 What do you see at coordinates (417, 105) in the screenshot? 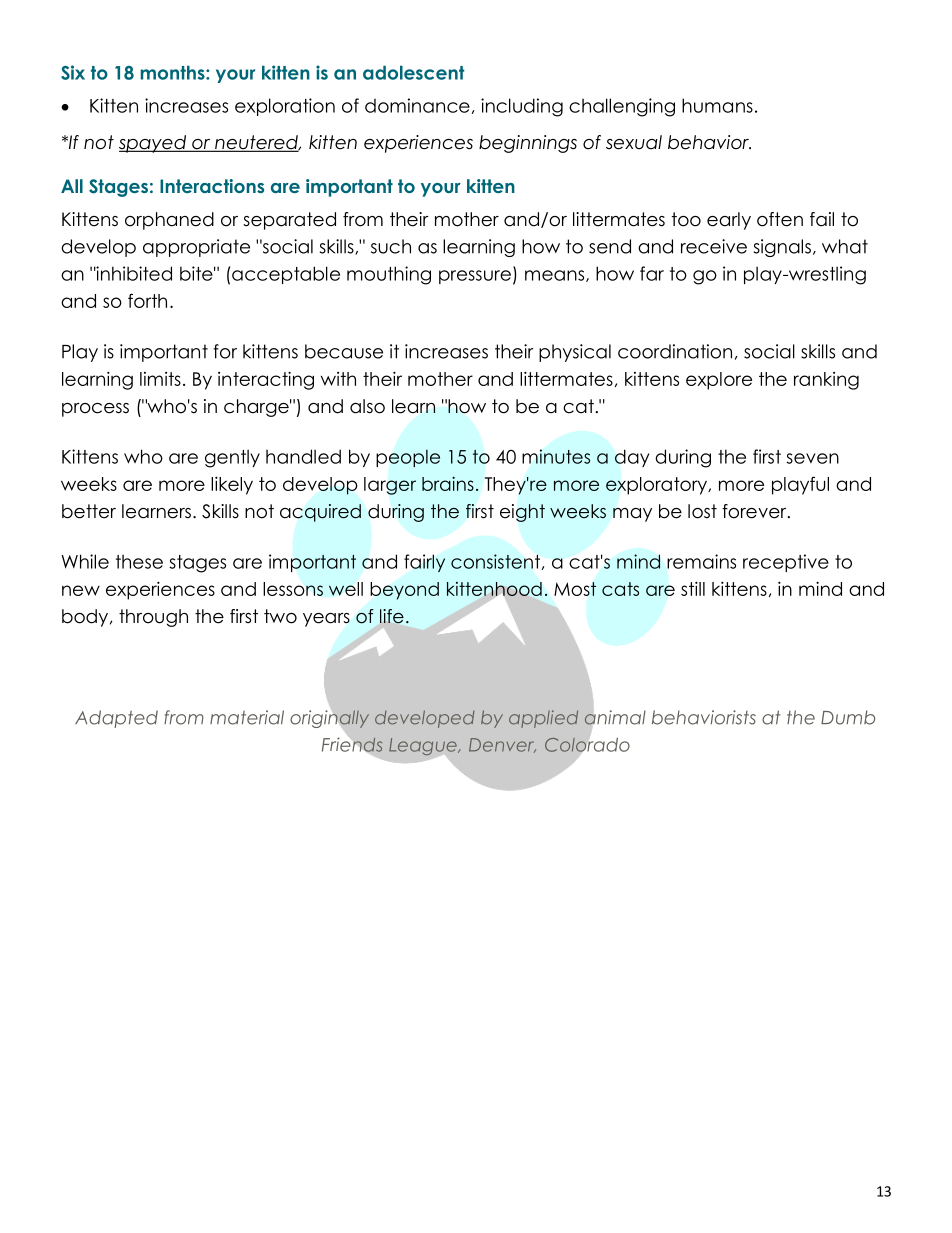
I see `dominance` at bounding box center [417, 105].
